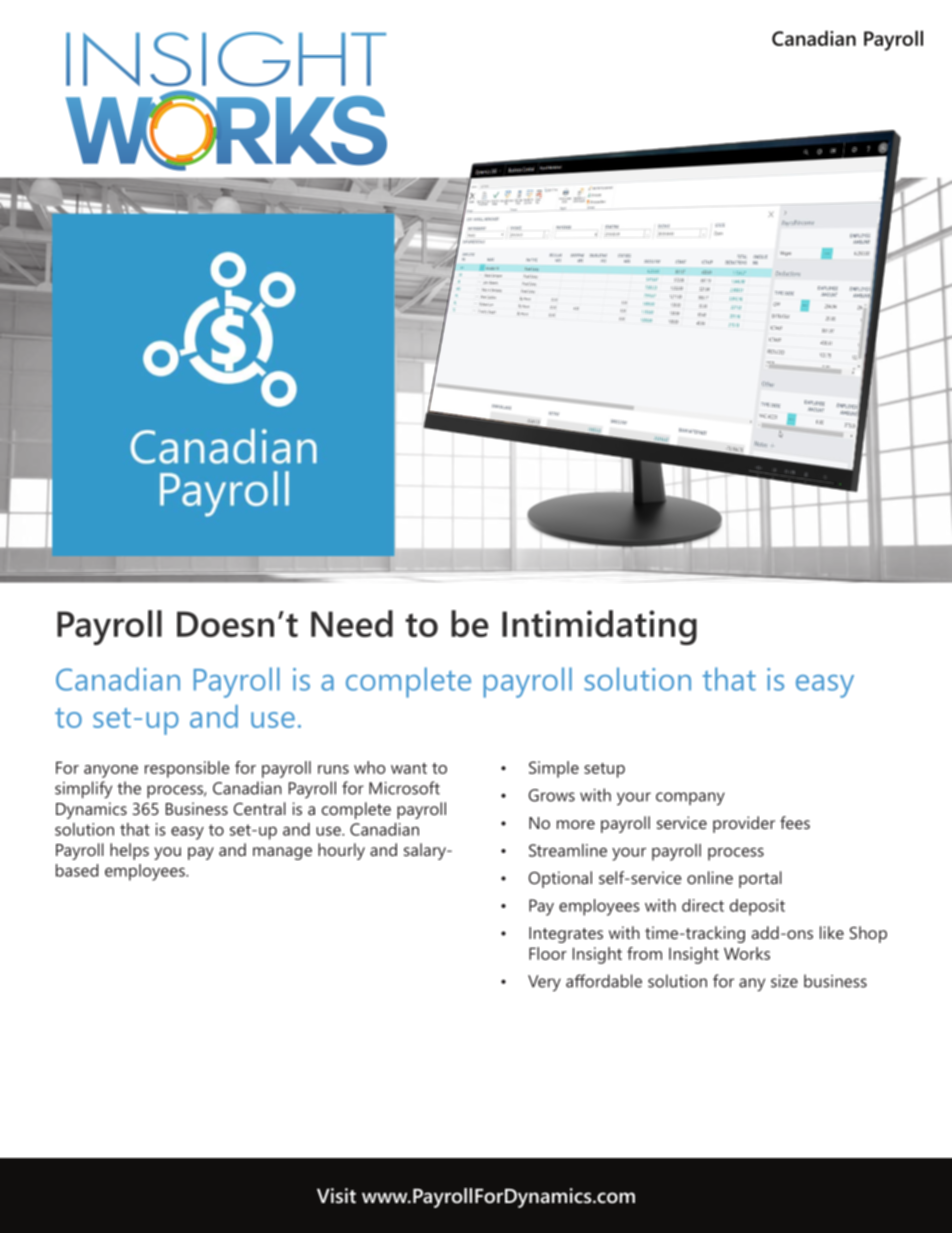  Describe the element at coordinates (604, 770) in the screenshot. I see `setup` at that location.
